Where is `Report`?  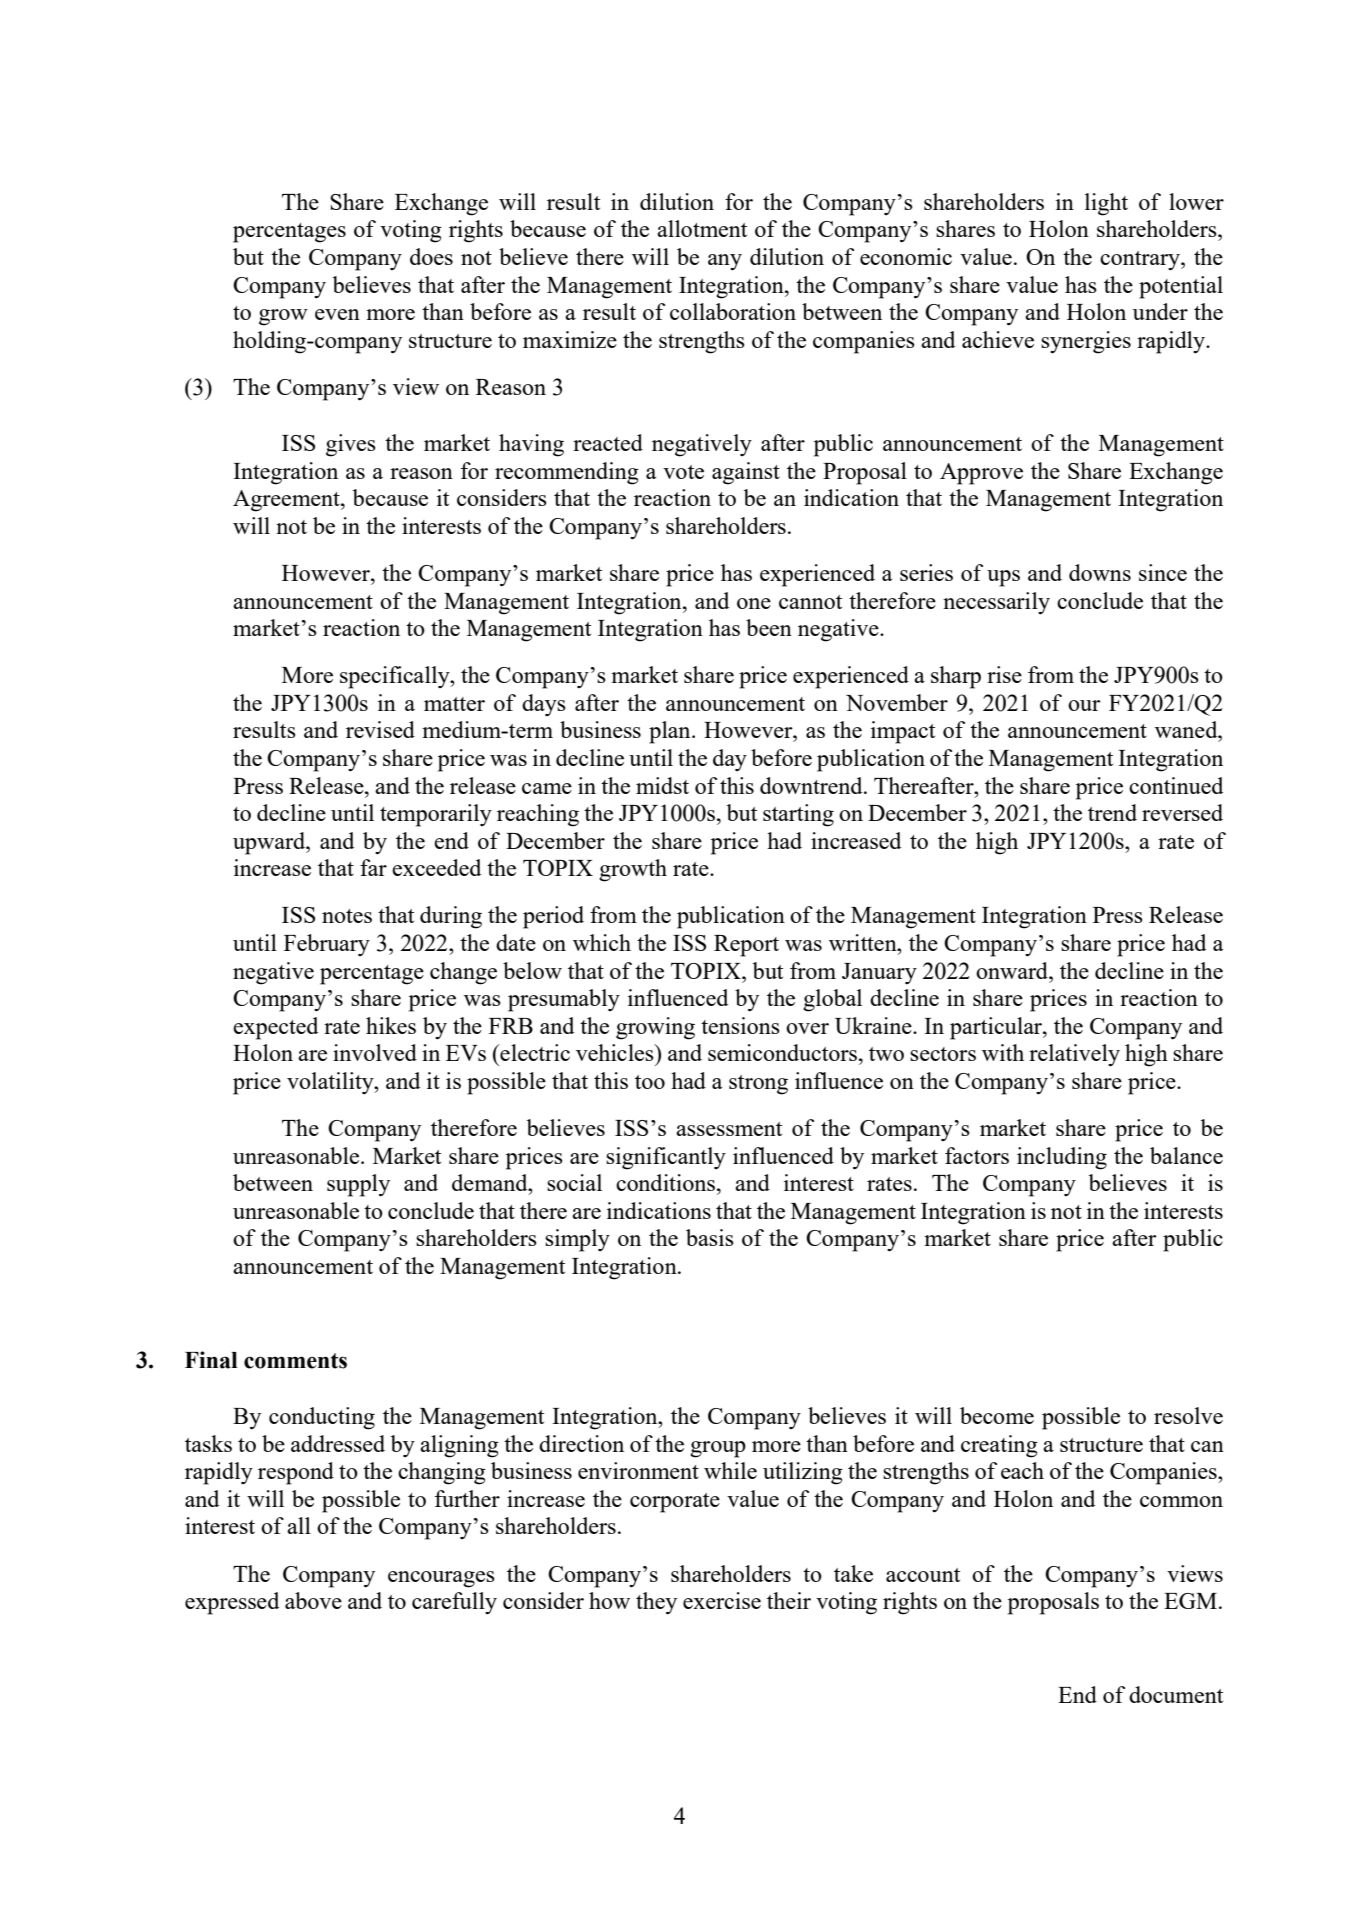 Report is located at coordinates (746, 946).
